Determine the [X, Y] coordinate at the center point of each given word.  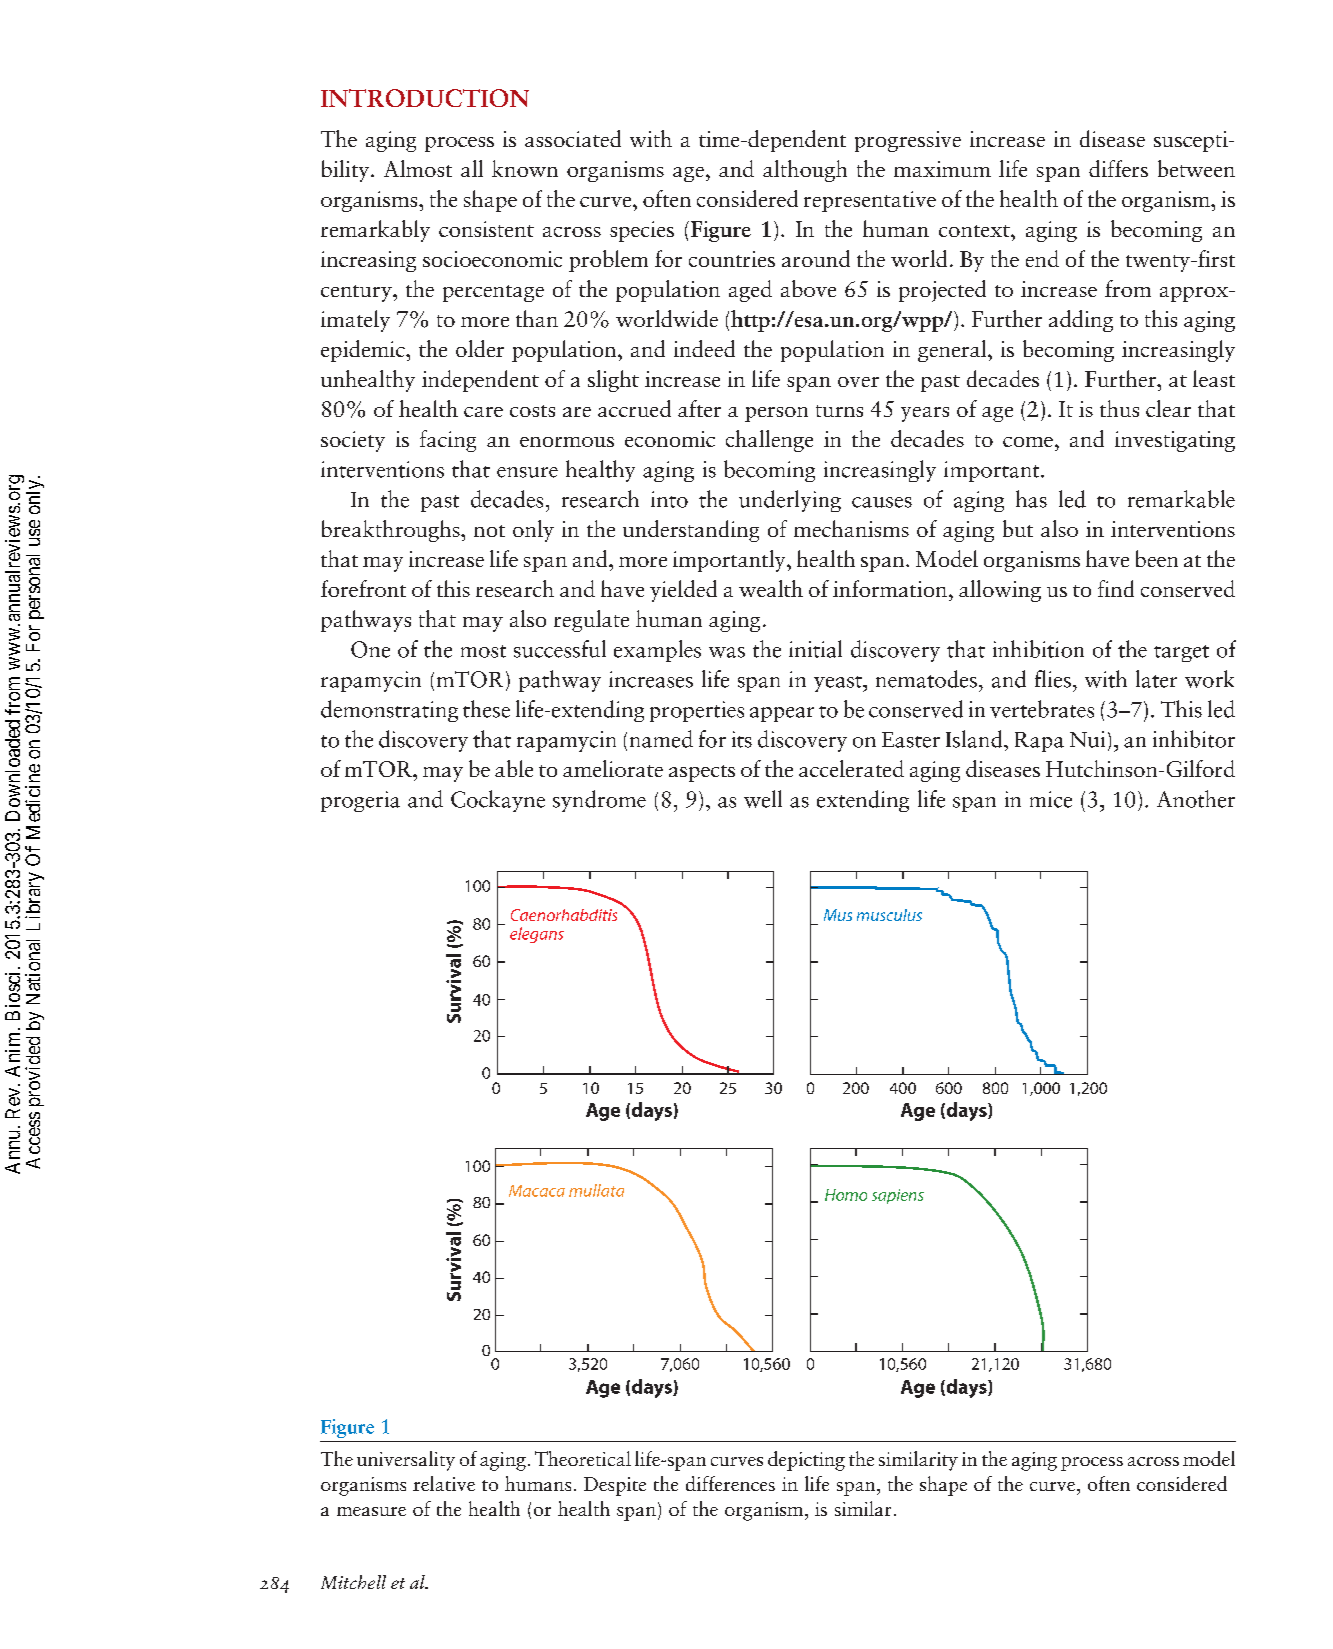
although [805, 171]
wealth [771, 588]
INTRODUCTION [425, 98]
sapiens [898, 1196]
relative [444, 1483]
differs [1118, 168]
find [1116, 588]
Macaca [537, 1191]
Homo [846, 1195]
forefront [363, 588]
